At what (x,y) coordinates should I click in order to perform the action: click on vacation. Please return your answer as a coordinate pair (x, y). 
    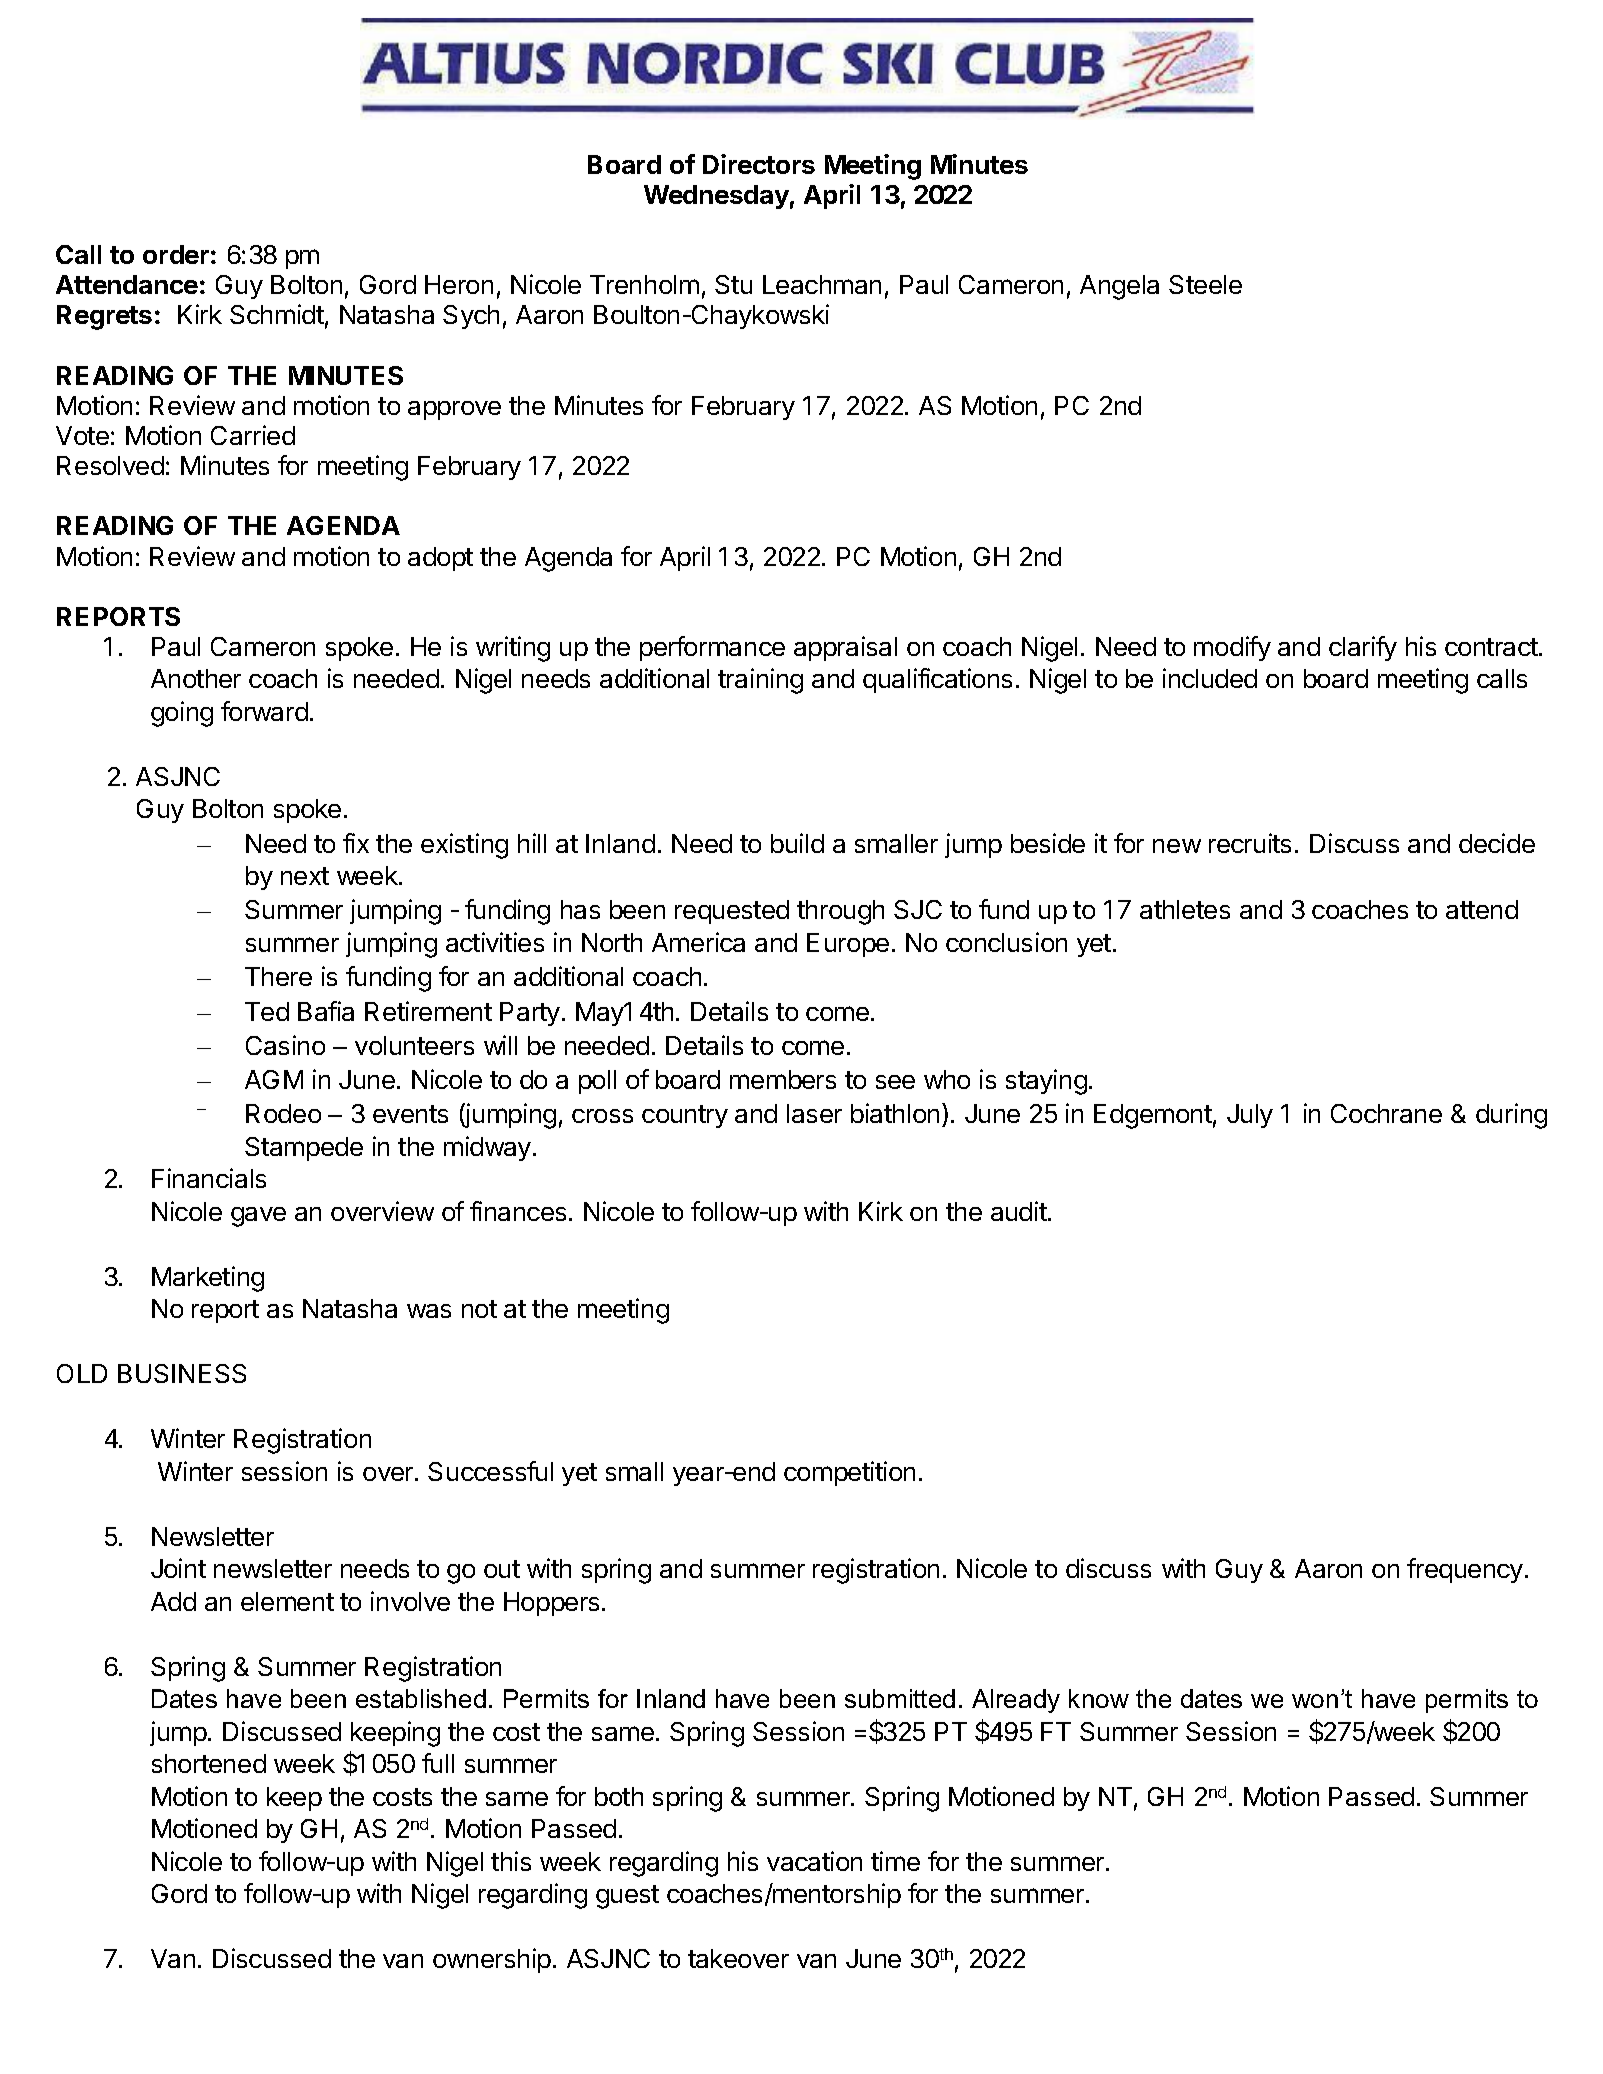
    Looking at the image, I should click on (814, 1861).
